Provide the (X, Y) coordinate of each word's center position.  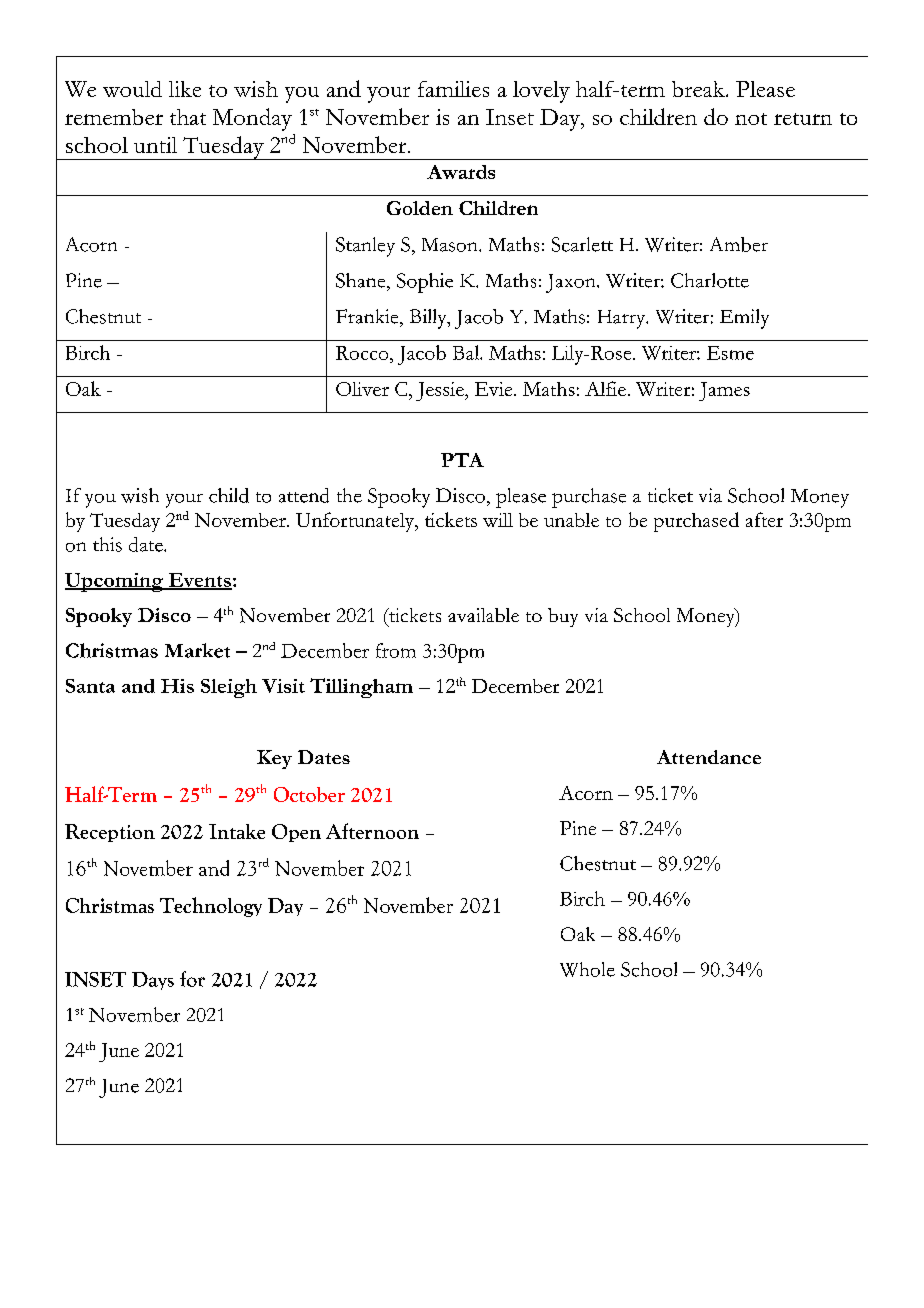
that (188, 117)
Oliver (362, 389)
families (453, 89)
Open (296, 833)
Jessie (441, 391)
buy (563, 617)
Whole (587, 969)
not (751, 119)
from (396, 650)
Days (153, 981)
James (724, 391)
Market (197, 650)
